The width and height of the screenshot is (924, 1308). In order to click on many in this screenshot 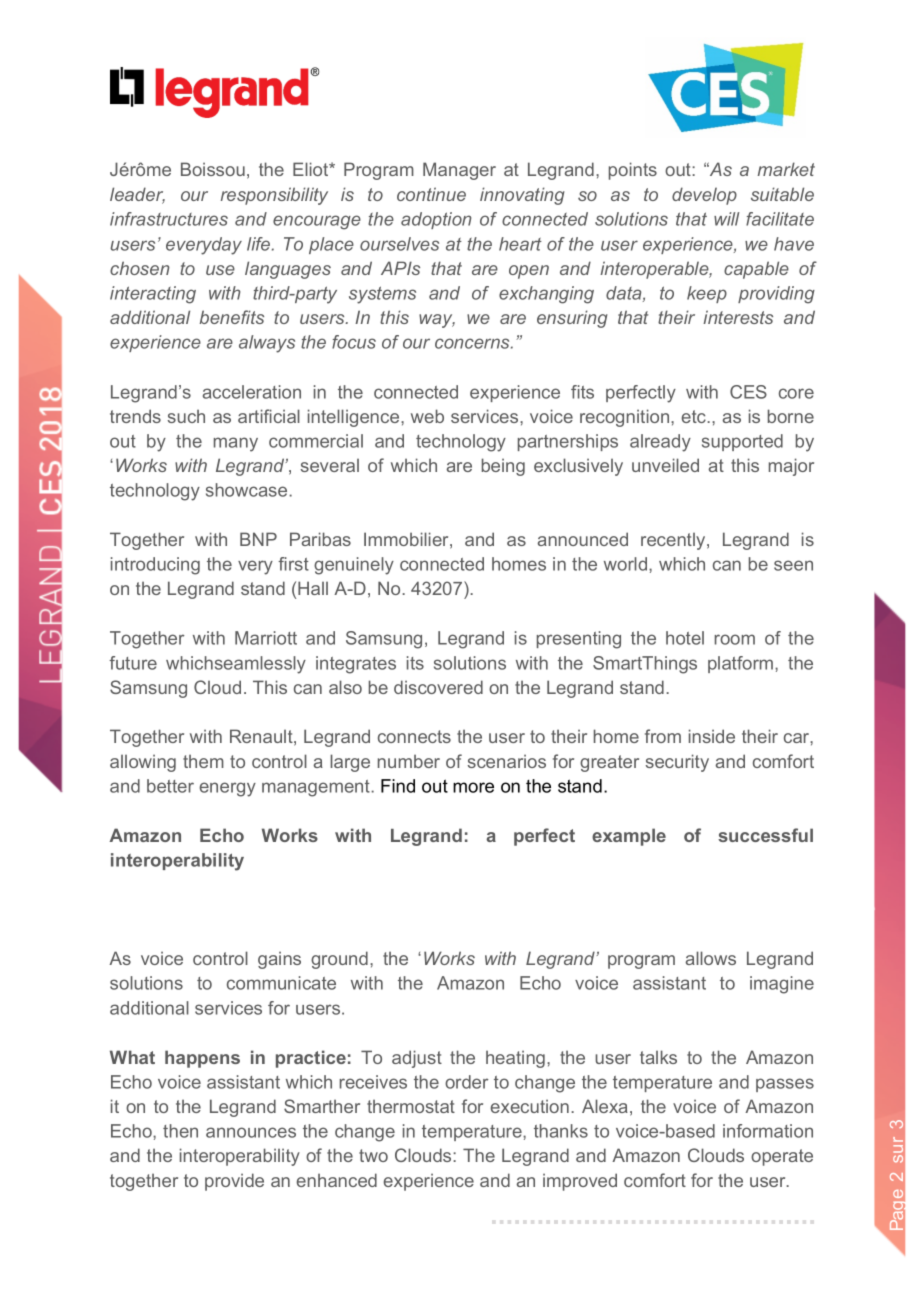, I will do `click(236, 444)`.
